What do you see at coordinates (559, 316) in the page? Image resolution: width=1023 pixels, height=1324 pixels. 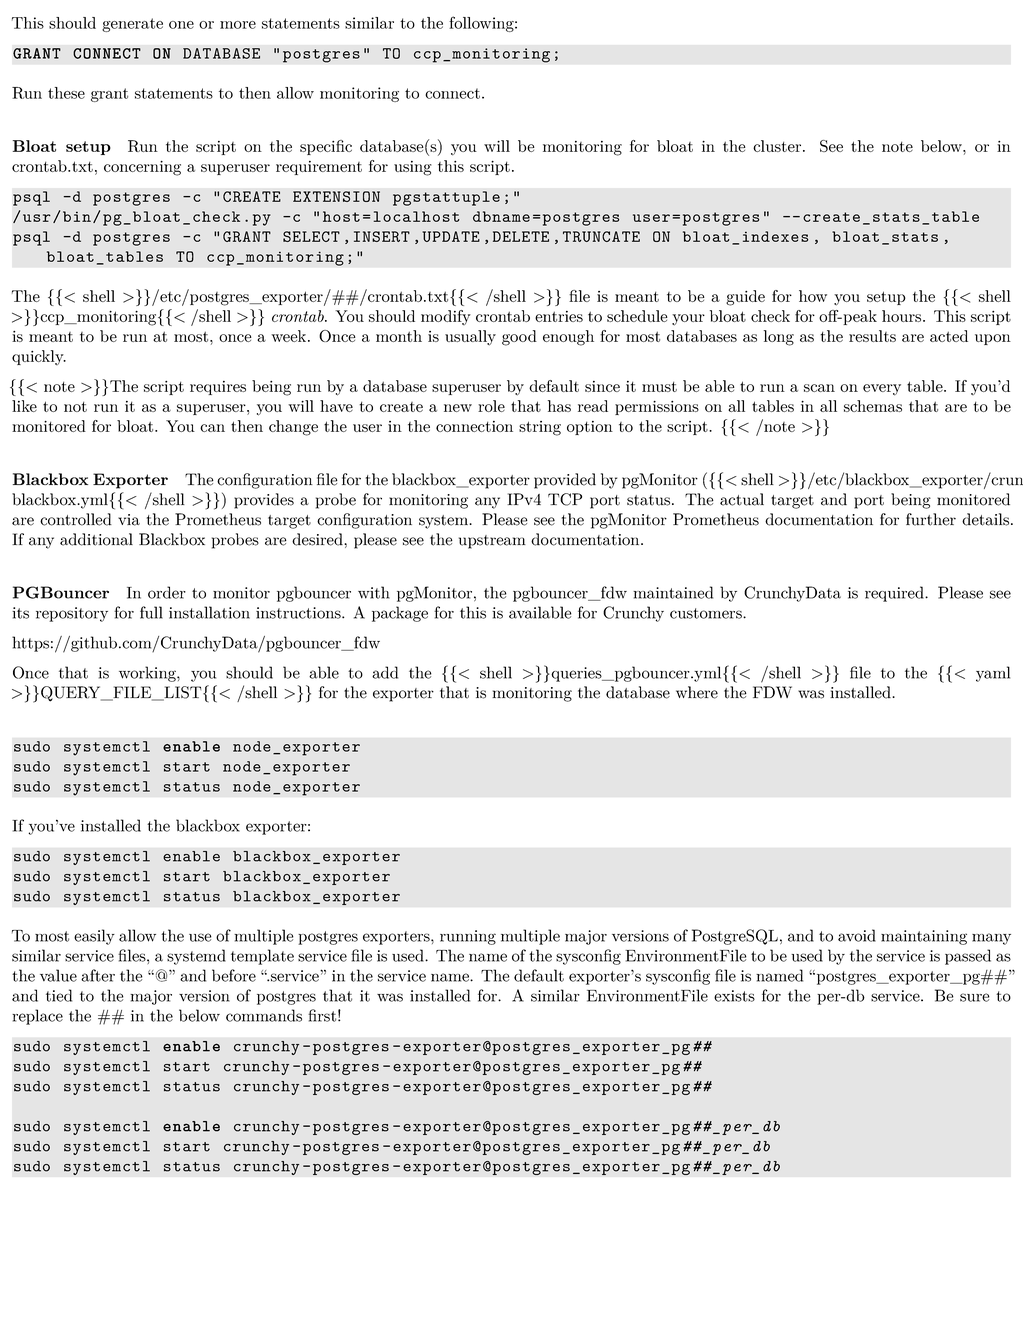 I see `entries` at bounding box center [559, 316].
